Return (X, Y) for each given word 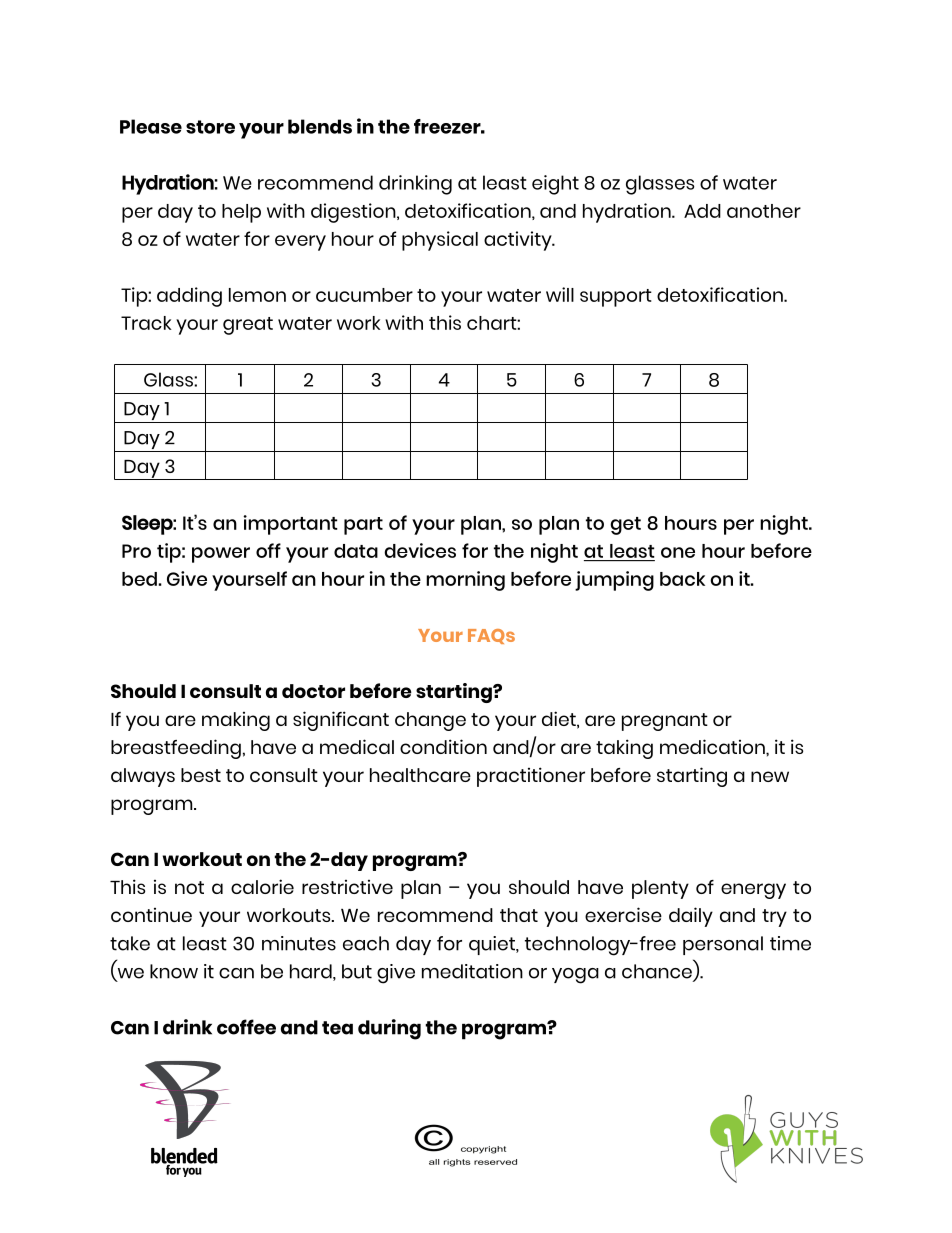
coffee (246, 1027)
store (210, 127)
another (764, 211)
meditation (472, 971)
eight (555, 185)
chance (658, 972)
